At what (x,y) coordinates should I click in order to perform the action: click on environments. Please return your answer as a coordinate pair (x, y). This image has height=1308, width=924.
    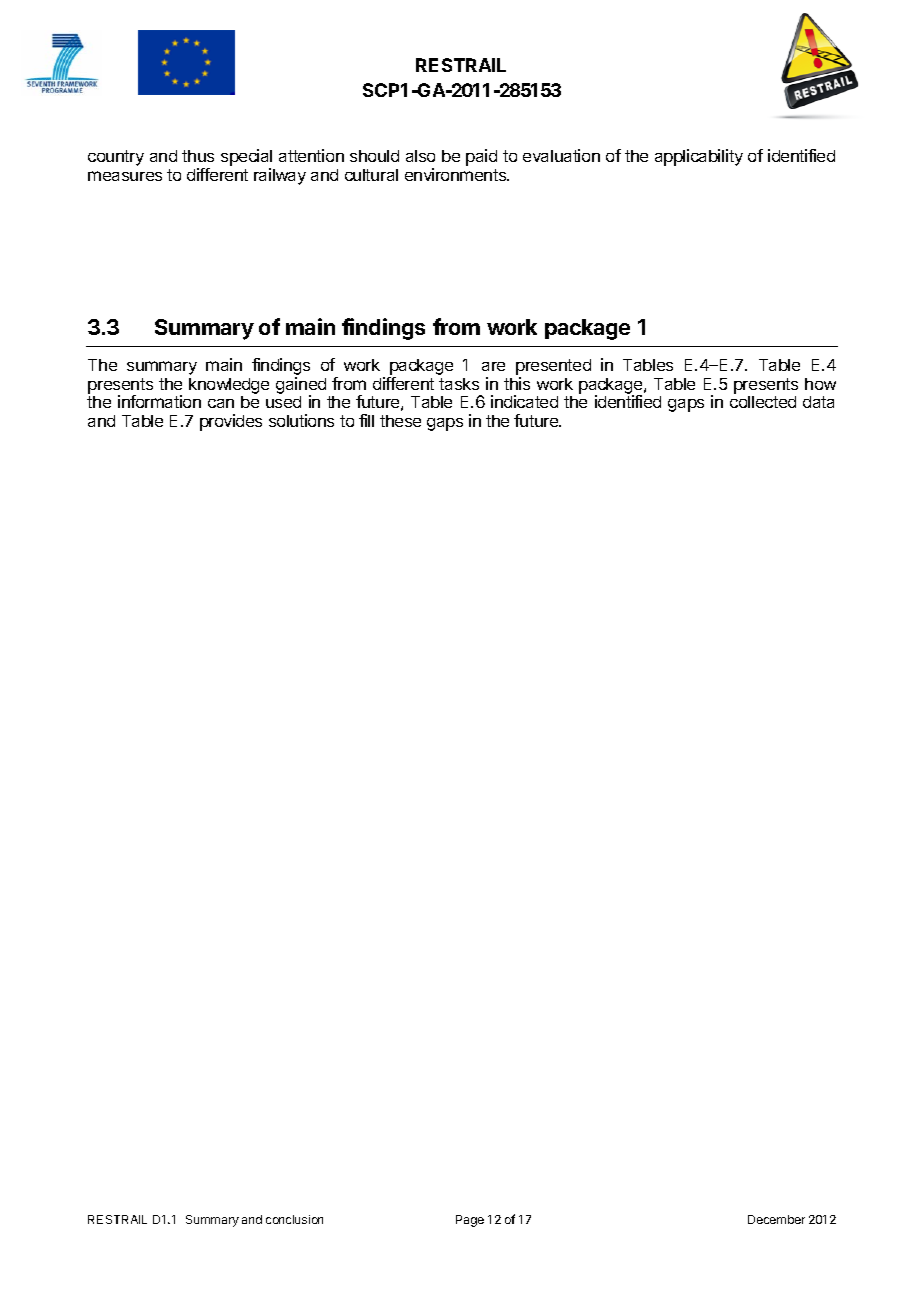
    Looking at the image, I should click on (457, 174).
